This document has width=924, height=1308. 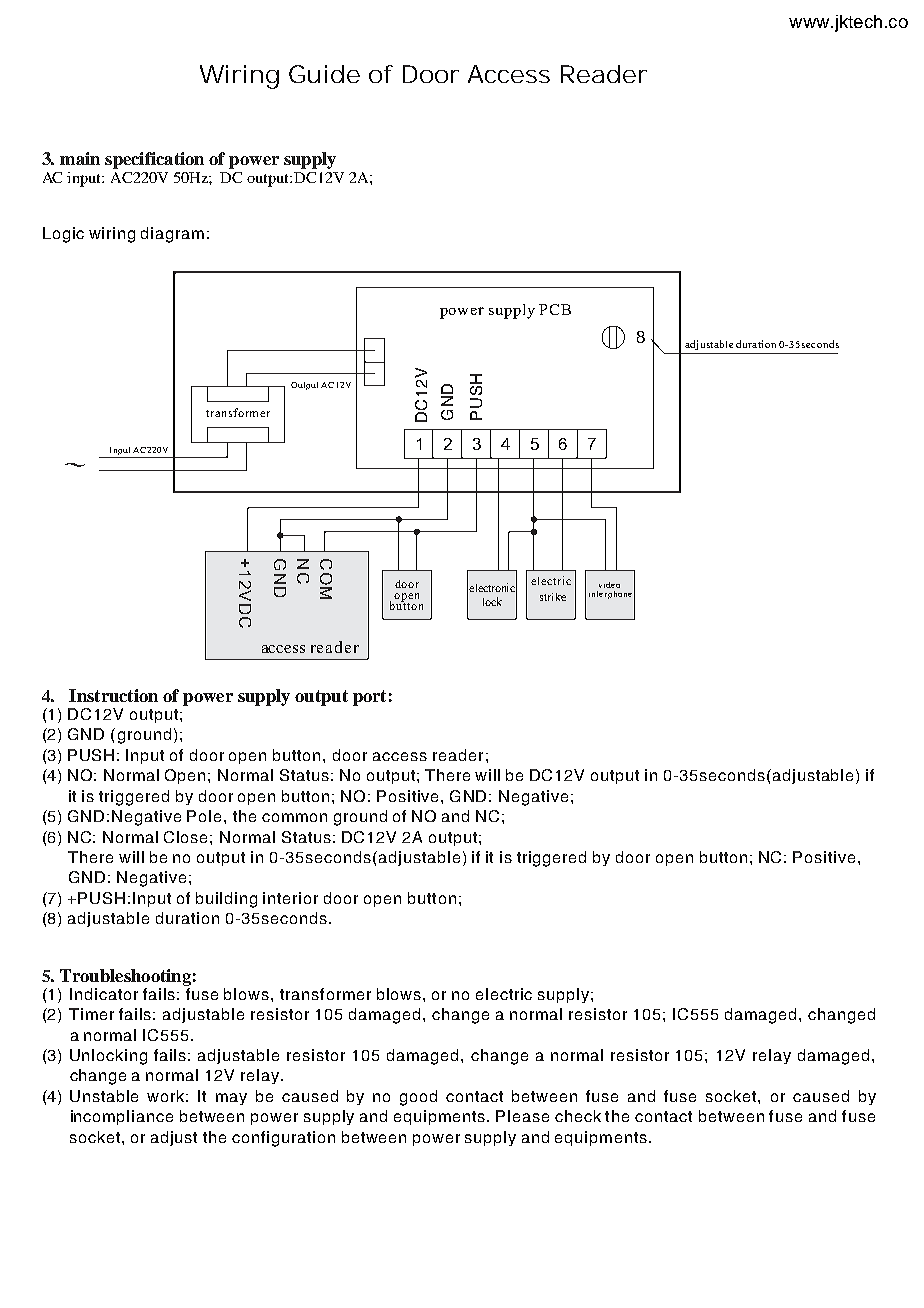 I want to click on specification, so click(x=154, y=160).
